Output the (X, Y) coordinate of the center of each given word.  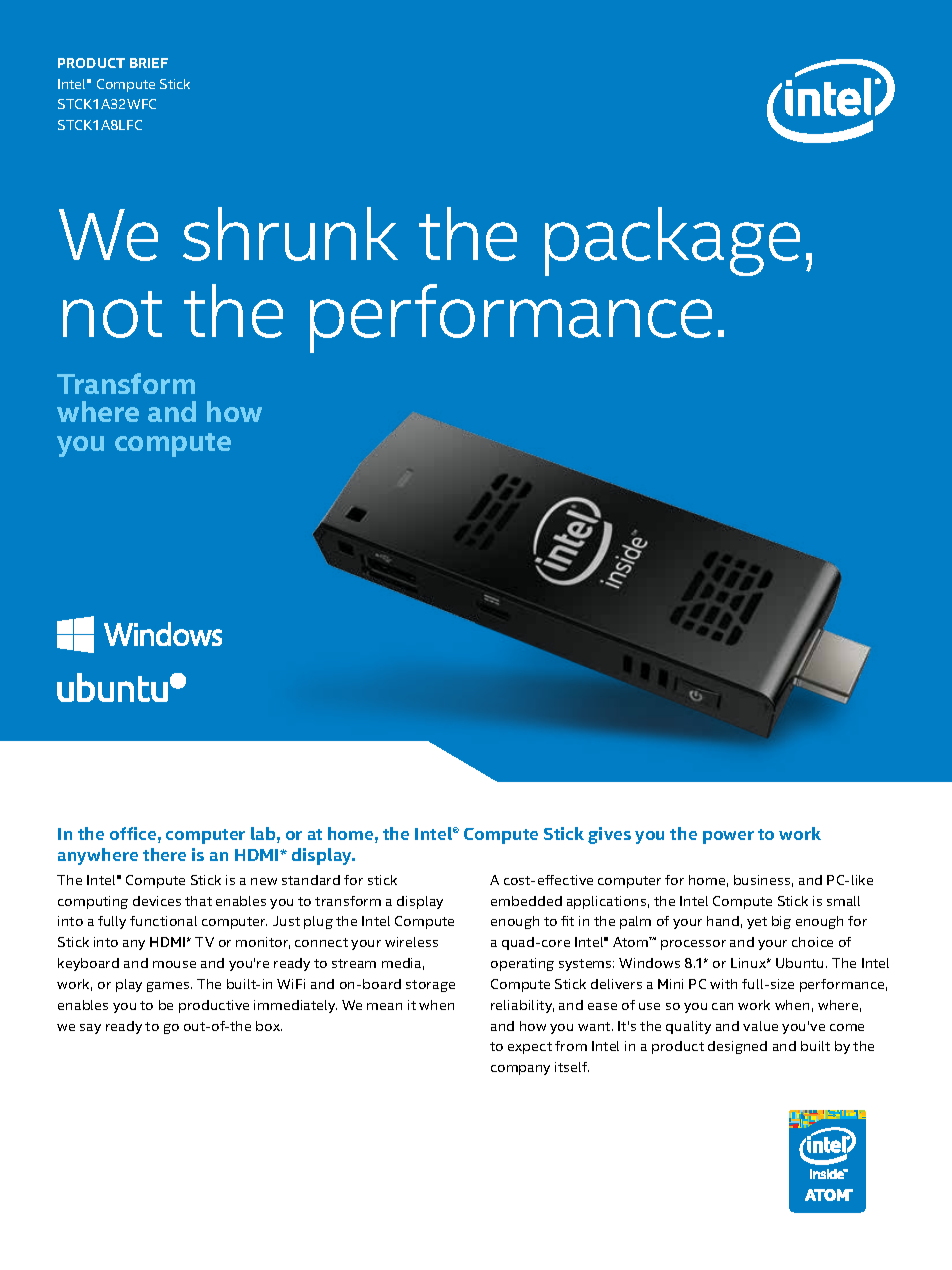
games (169, 987)
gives (609, 835)
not (112, 314)
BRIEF (149, 63)
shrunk (290, 234)
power (728, 837)
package (672, 241)
